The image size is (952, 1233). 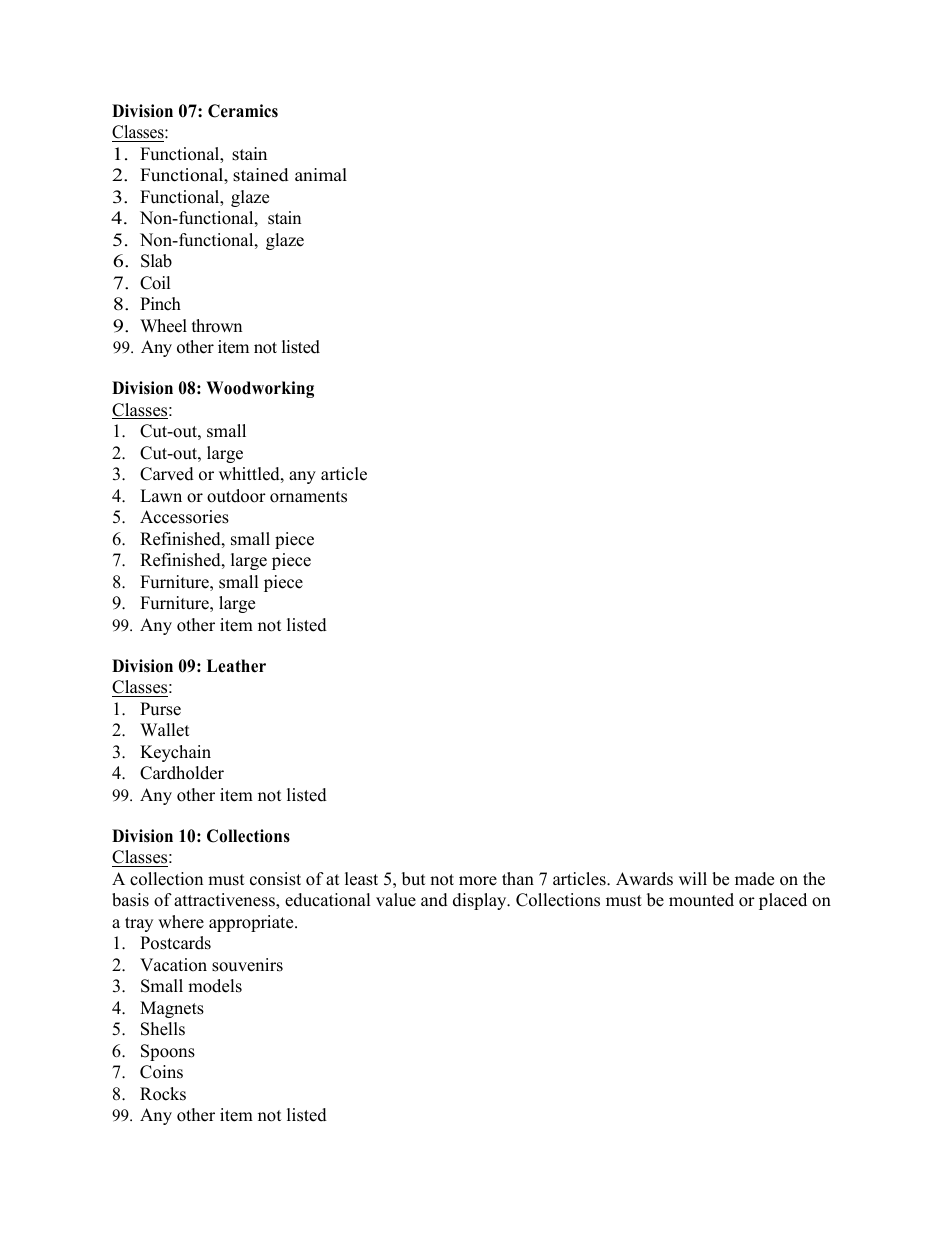 What do you see at coordinates (260, 389) in the screenshot?
I see `Woodworking` at bounding box center [260, 389].
